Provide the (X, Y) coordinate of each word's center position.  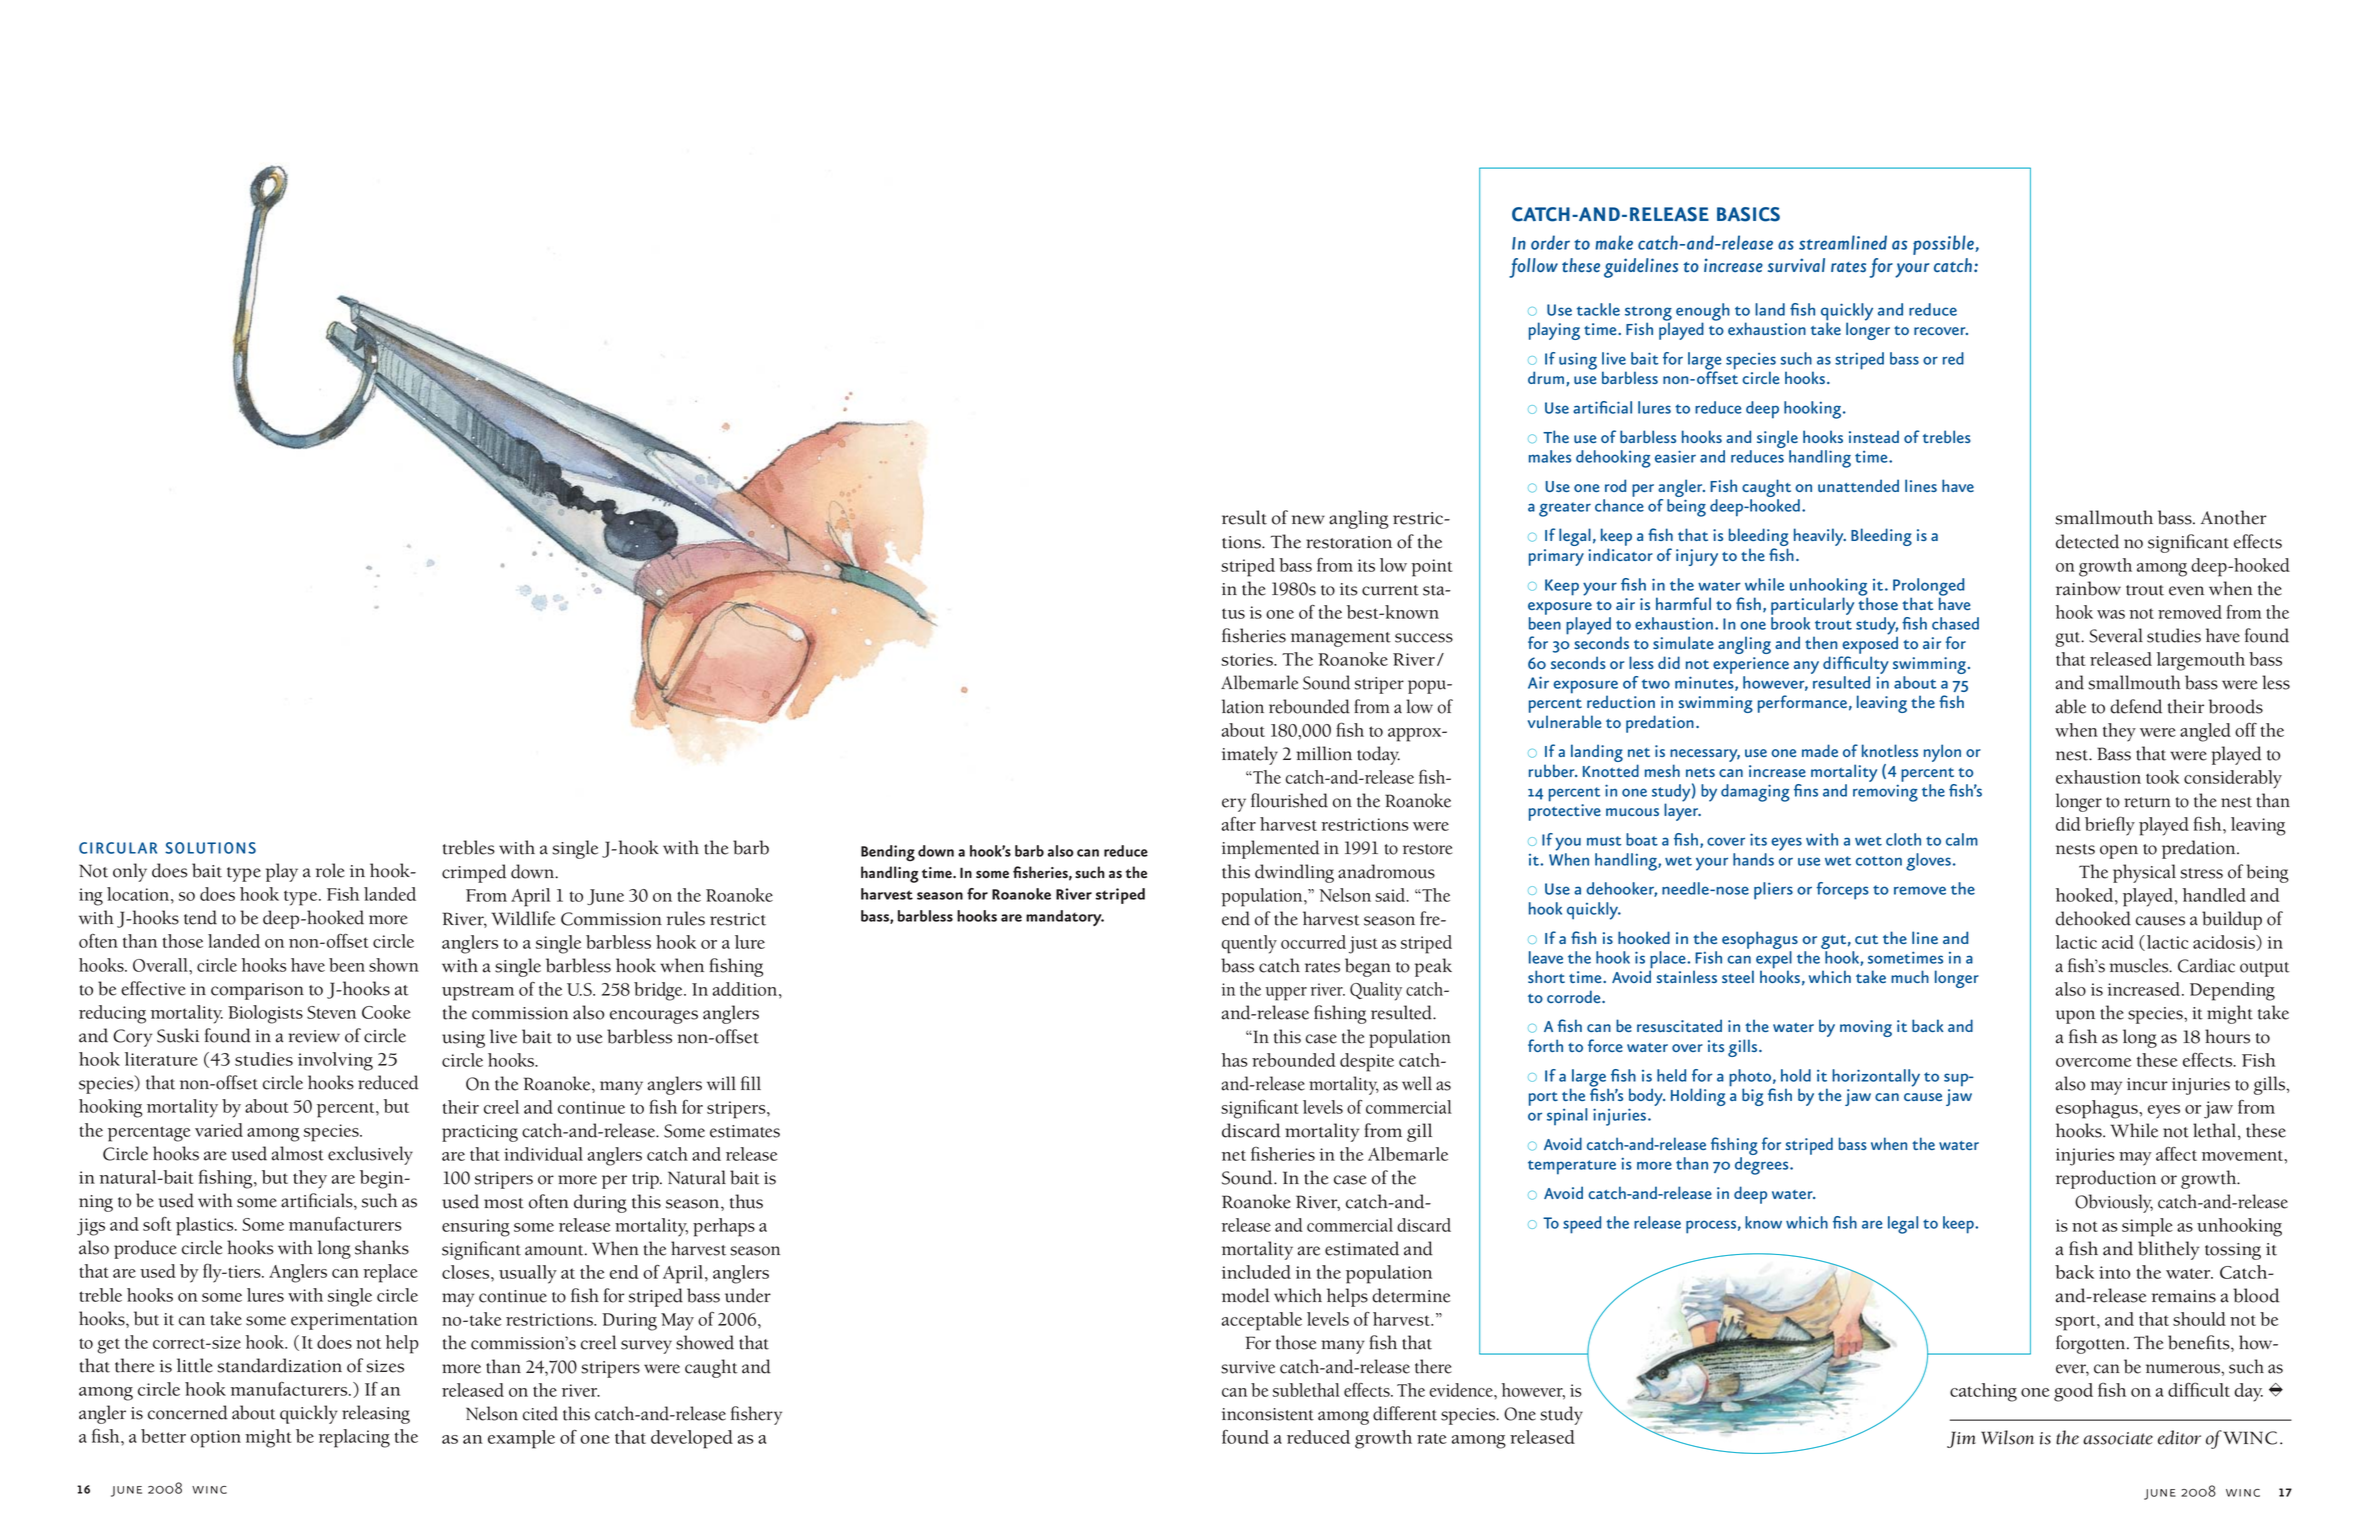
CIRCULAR (118, 848)
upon (2075, 1017)
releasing (376, 1414)
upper (1286, 994)
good (2073, 1392)
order (1550, 242)
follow (1533, 268)
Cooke (386, 1012)
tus (1233, 613)
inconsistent (1268, 1414)
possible (1944, 245)
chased (1955, 623)
